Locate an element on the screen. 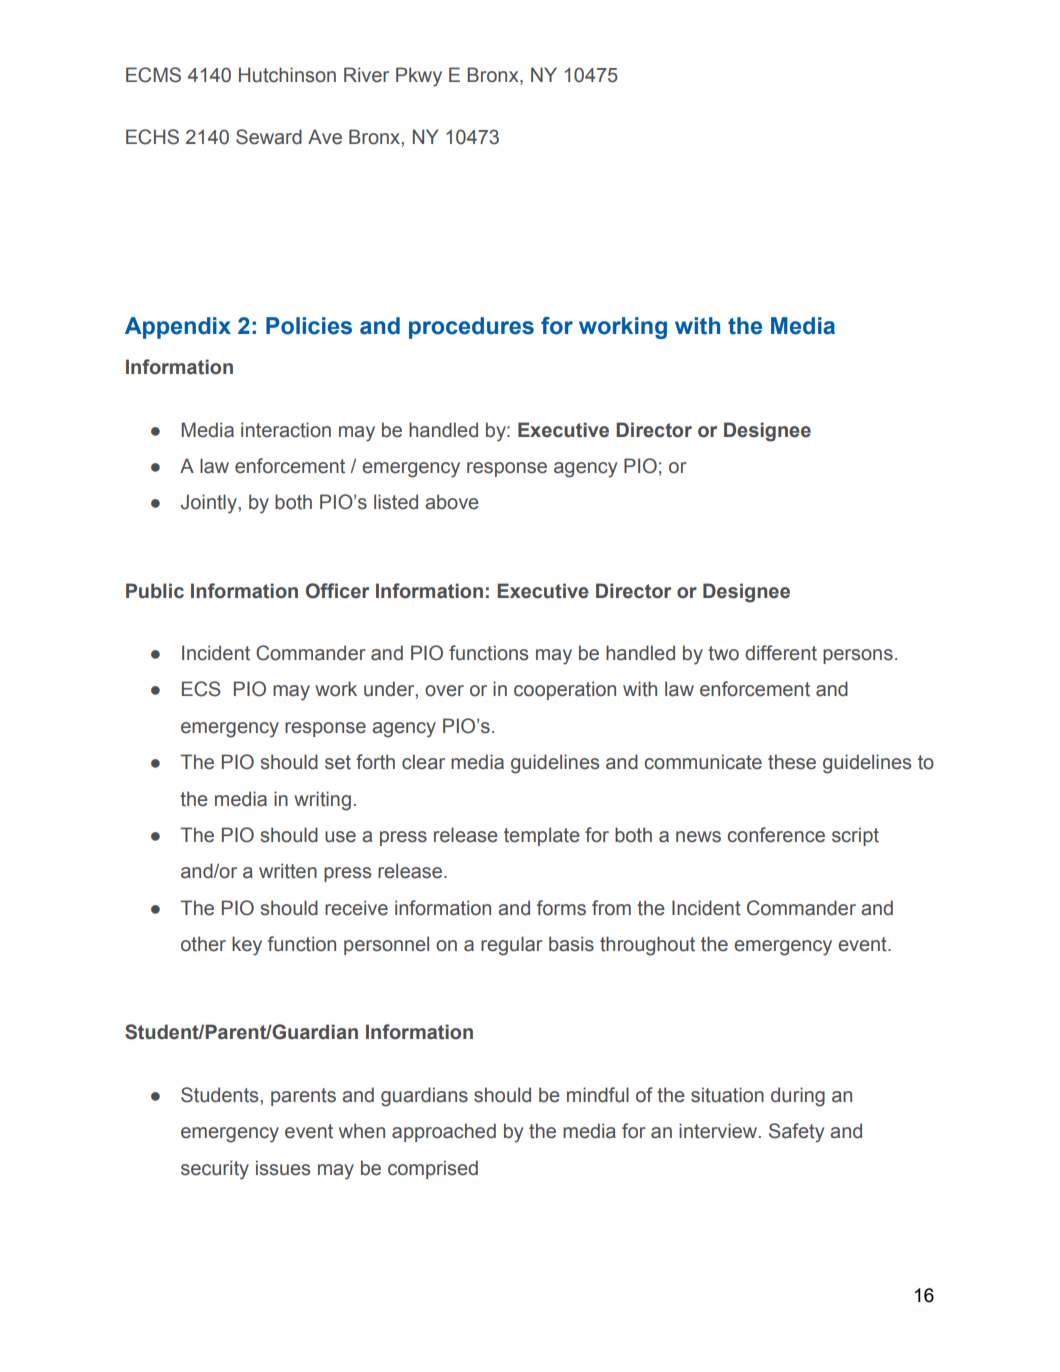 Image resolution: width=1060 pixels, height=1372 pixels. River is located at coordinates (366, 75).
